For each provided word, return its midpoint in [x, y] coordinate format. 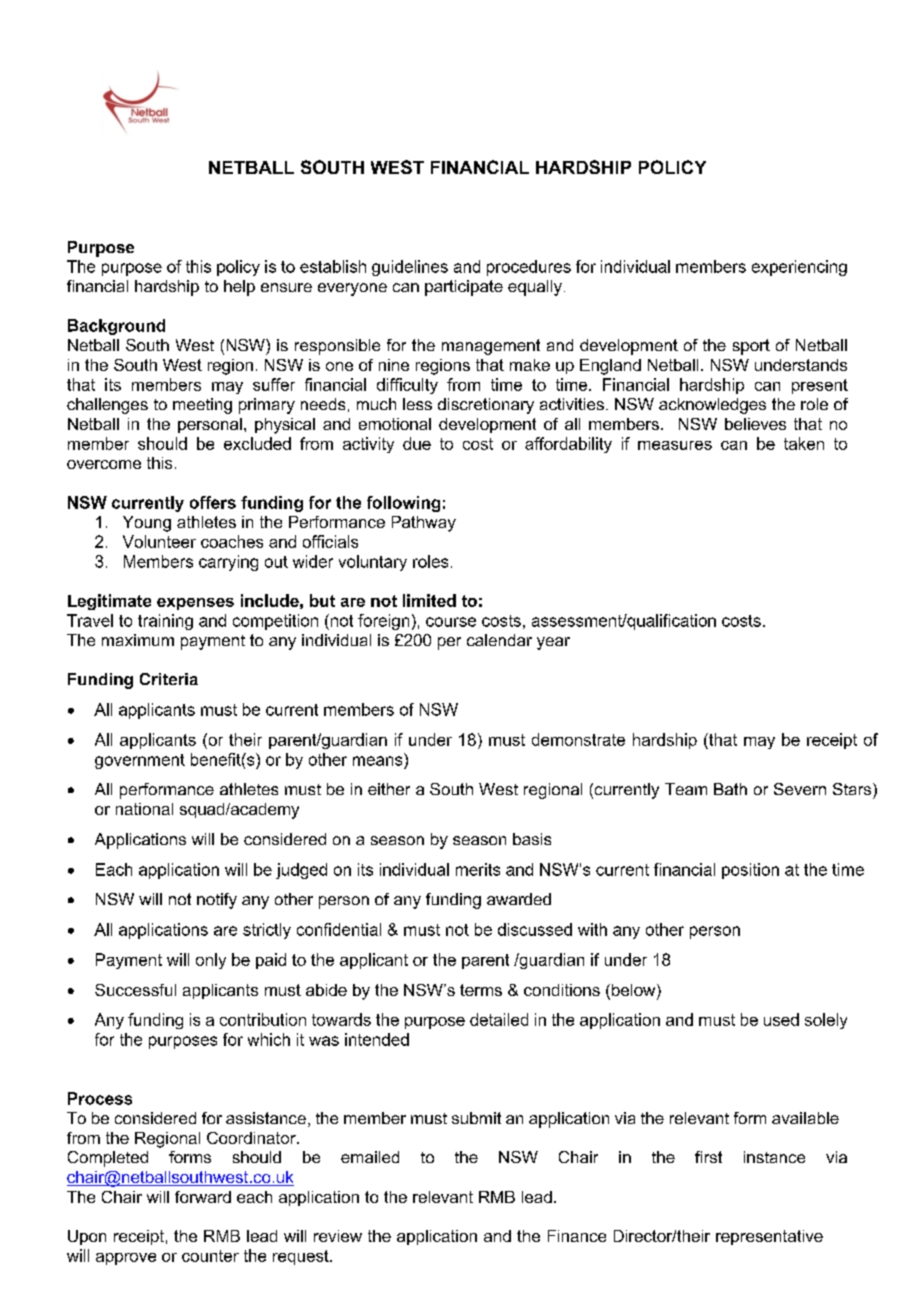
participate [464, 288]
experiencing [799, 268]
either [389, 789]
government [140, 761]
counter [210, 1256]
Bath [730, 789]
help [239, 288]
